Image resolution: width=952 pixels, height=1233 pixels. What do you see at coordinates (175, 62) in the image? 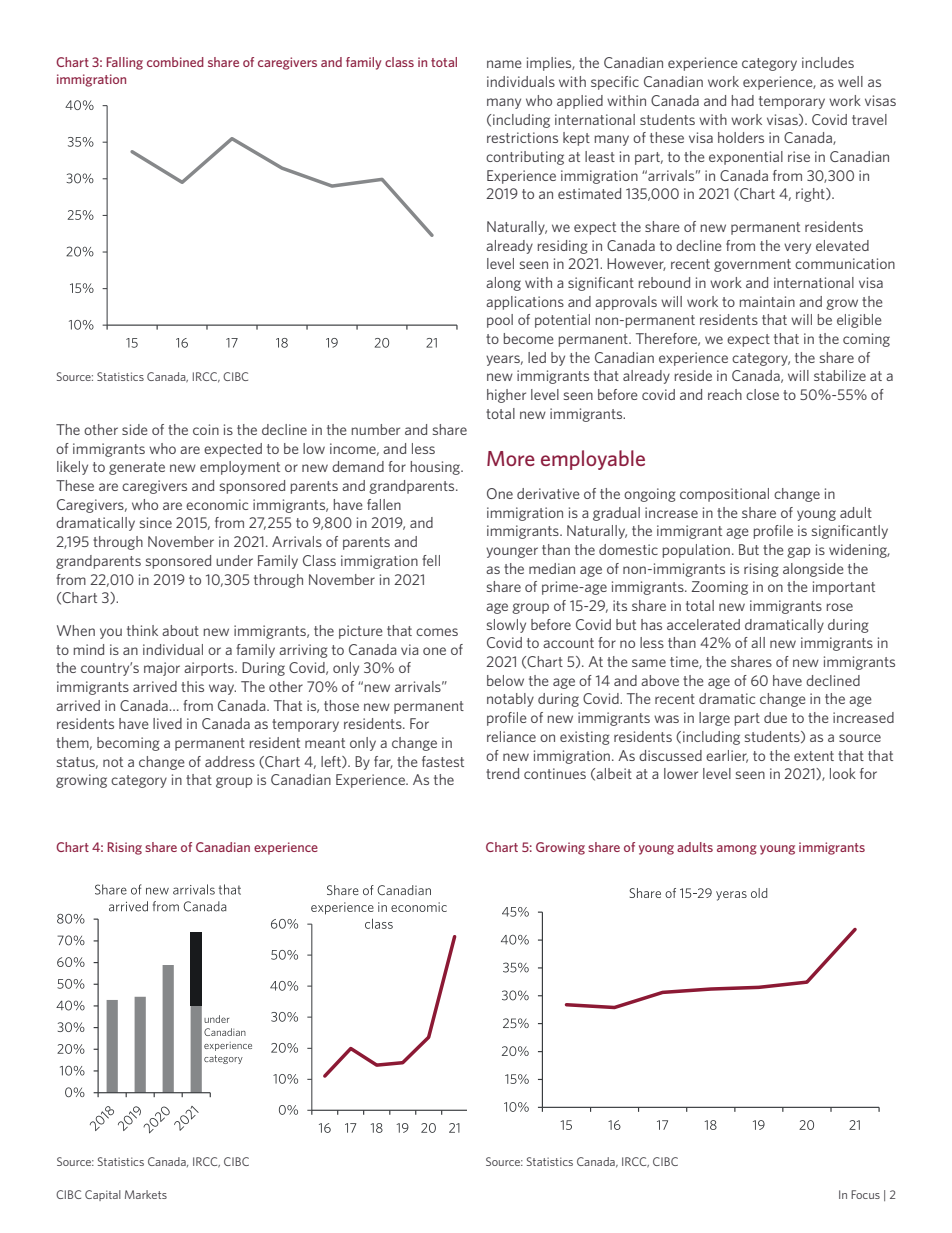
I see `combined` at bounding box center [175, 62].
